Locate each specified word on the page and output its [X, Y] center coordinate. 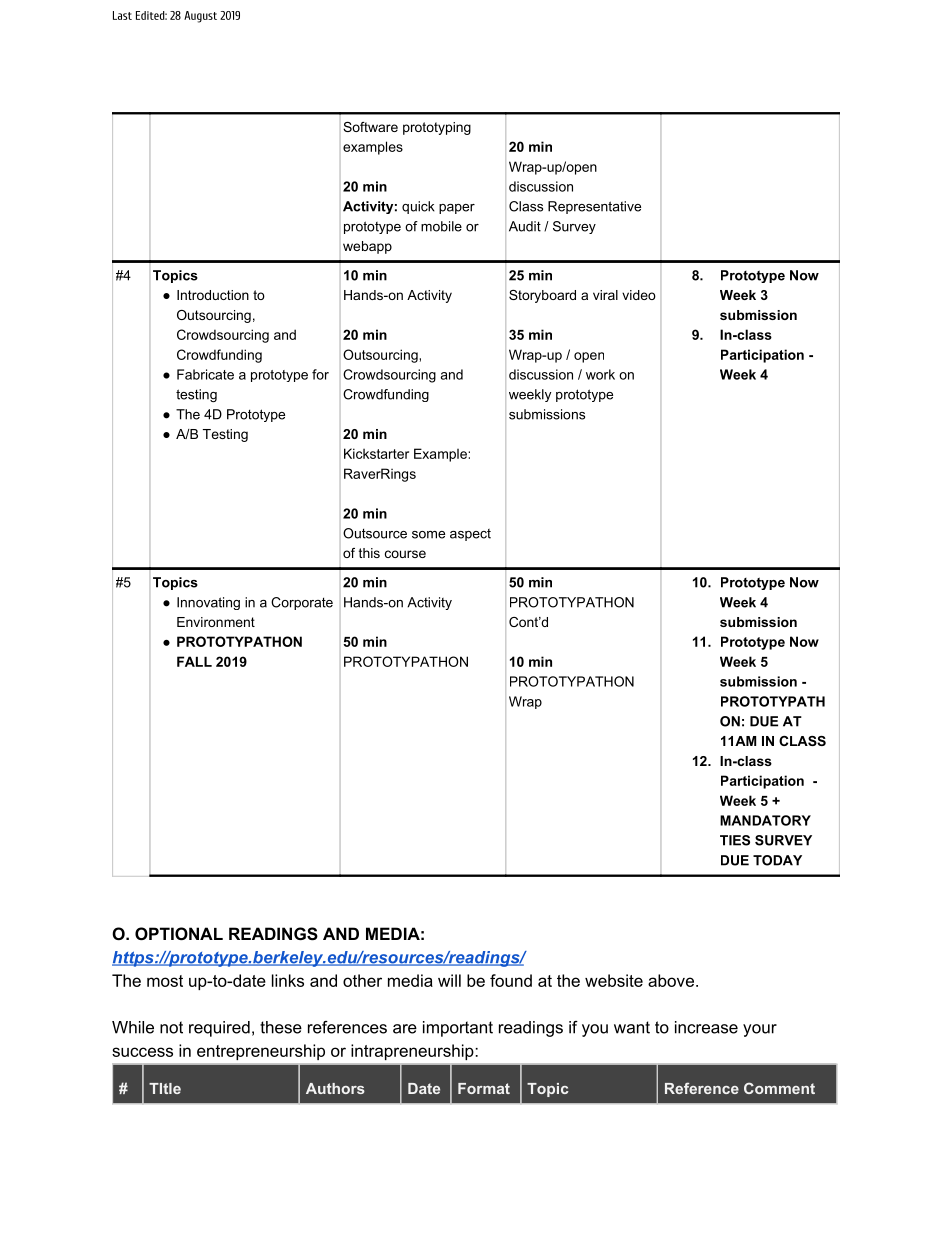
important [458, 1029]
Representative [594, 207]
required [219, 1029]
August [200, 17]
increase [706, 1027]
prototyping [437, 128]
